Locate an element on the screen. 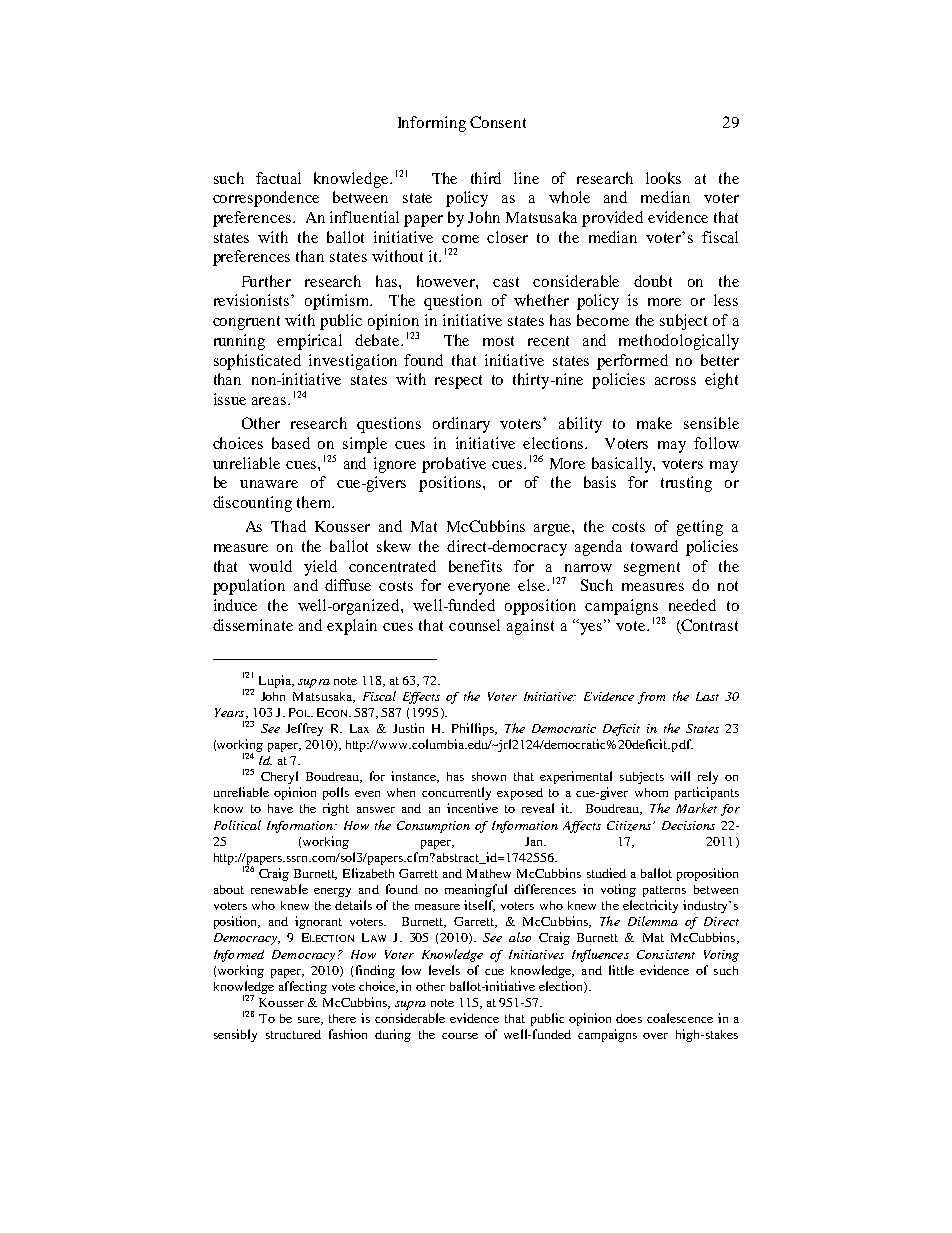 This screenshot has width=952, height=1233. Phillips is located at coordinates (474, 729).
